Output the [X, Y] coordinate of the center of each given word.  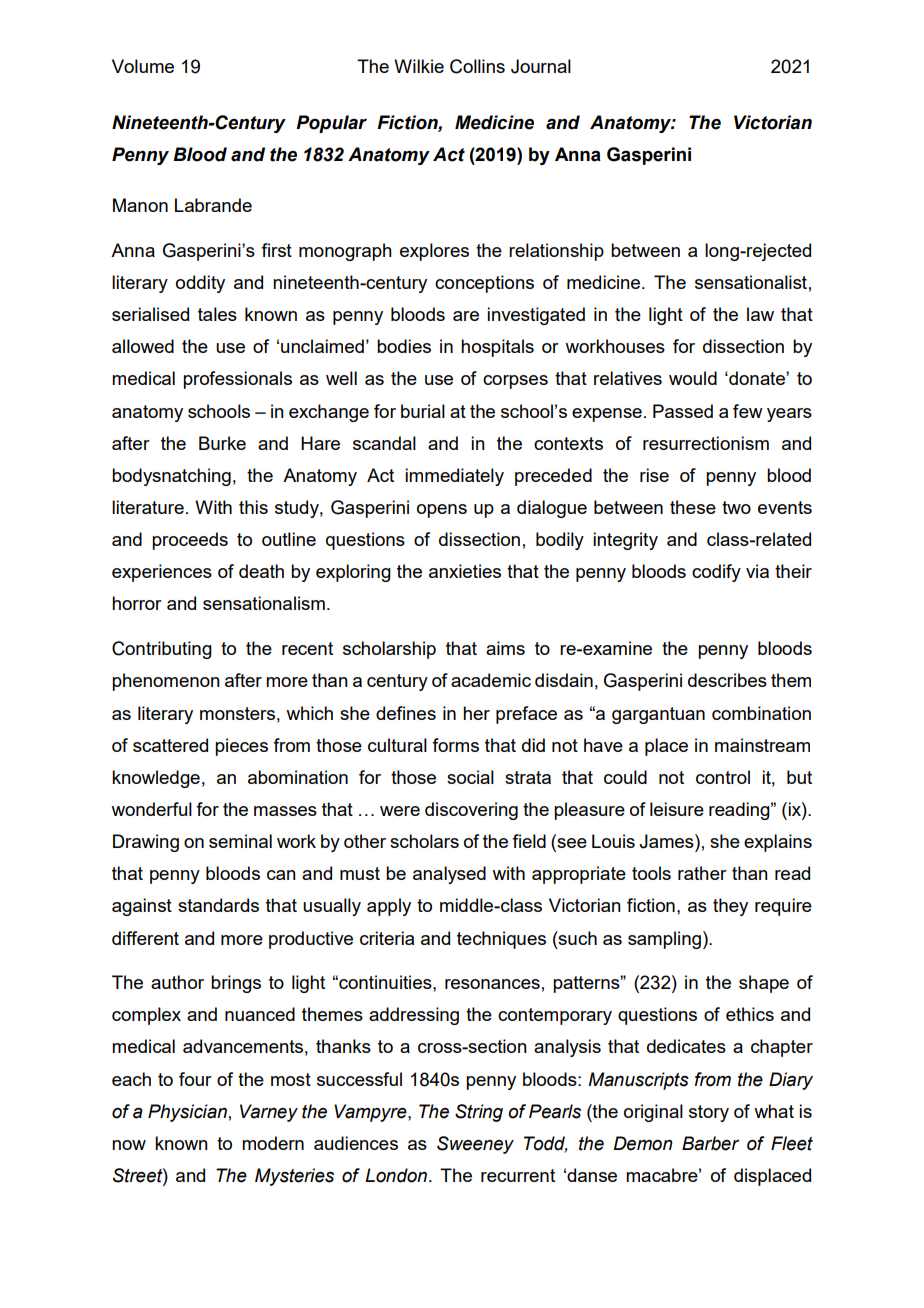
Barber [710, 1143]
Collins [477, 66]
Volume [143, 66]
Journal [541, 66]
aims [505, 648]
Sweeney [475, 1145]
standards [218, 905]
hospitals [497, 348]
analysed [449, 875]
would [693, 378]
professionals [237, 380]
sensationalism [264, 603]
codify [716, 573]
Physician [187, 1113]
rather [702, 873]
